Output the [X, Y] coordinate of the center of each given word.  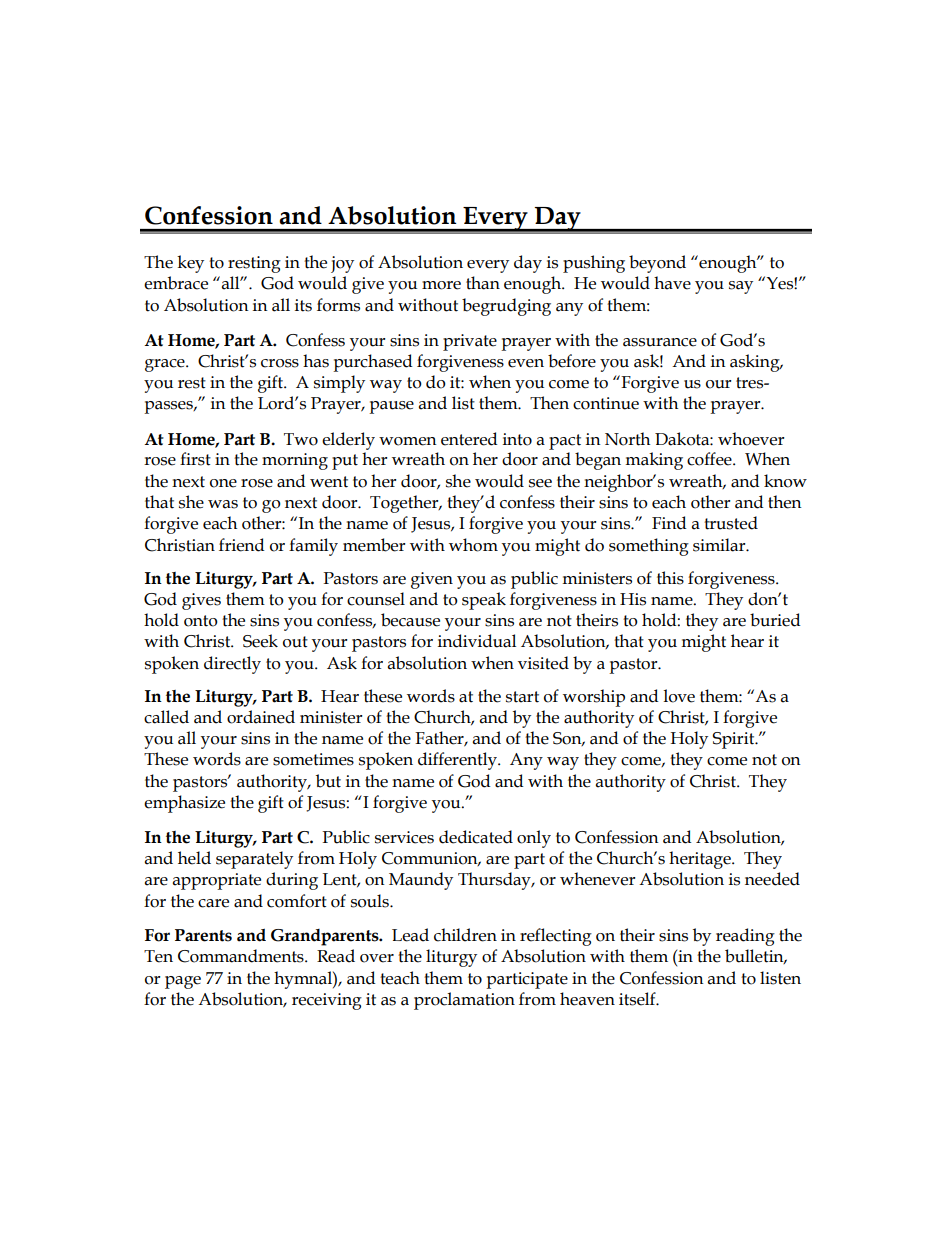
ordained [261, 717]
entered [469, 439]
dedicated [476, 837]
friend [242, 545]
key [190, 264]
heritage [701, 860]
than [483, 283]
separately [254, 860]
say [741, 287]
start [522, 697]
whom [473, 545]
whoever [751, 439]
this [670, 578]
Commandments [242, 956]
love [679, 696]
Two [301, 439]
